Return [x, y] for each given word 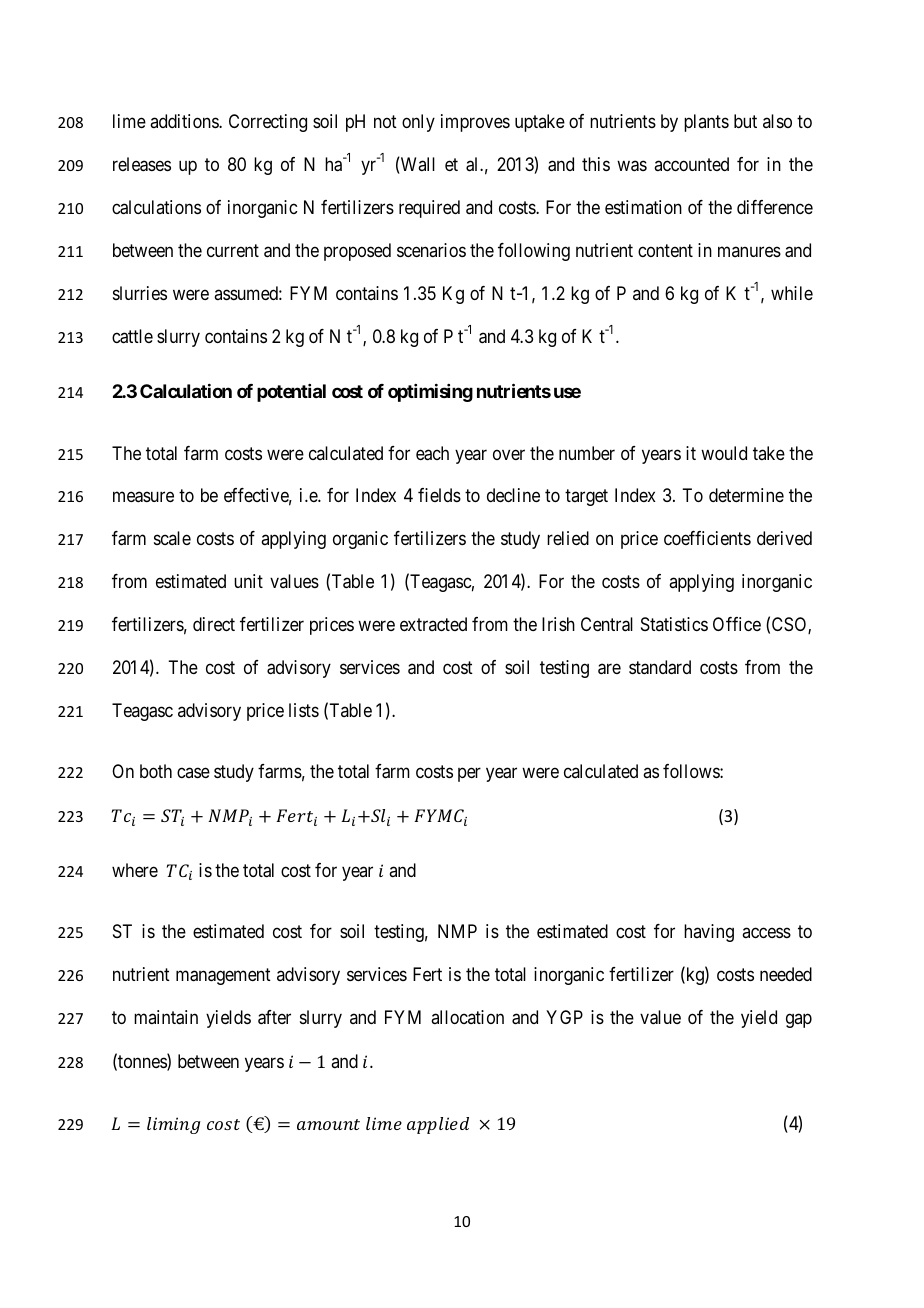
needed [786, 974]
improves [475, 123]
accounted [691, 164]
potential [291, 393]
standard [660, 667]
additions [185, 121]
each [432, 453]
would [724, 453]
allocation [467, 1017]
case [193, 773]
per [469, 775]
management [223, 976]
